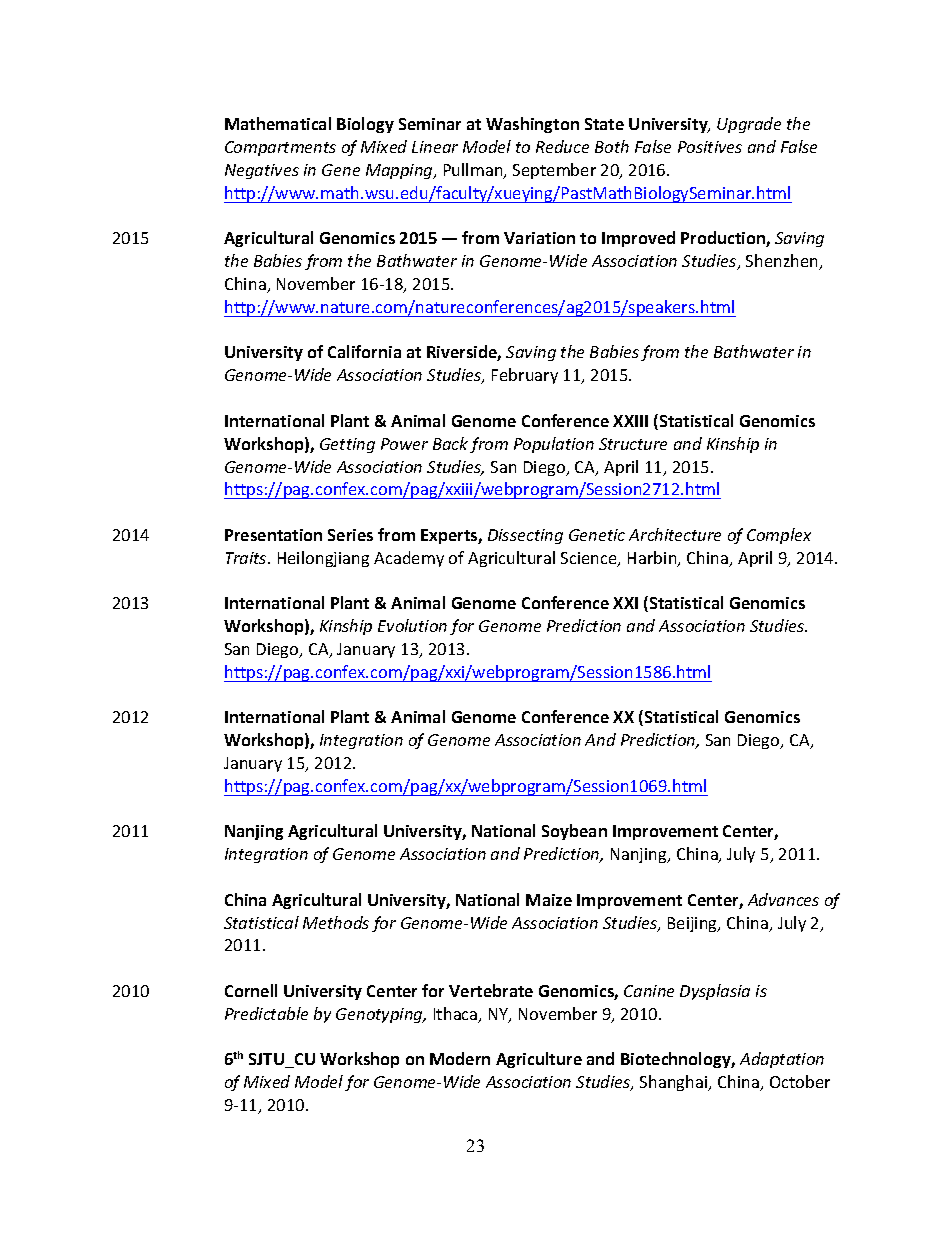 Image resolution: width=952 pixels, height=1233 pixels. I want to click on Population, so click(554, 445).
